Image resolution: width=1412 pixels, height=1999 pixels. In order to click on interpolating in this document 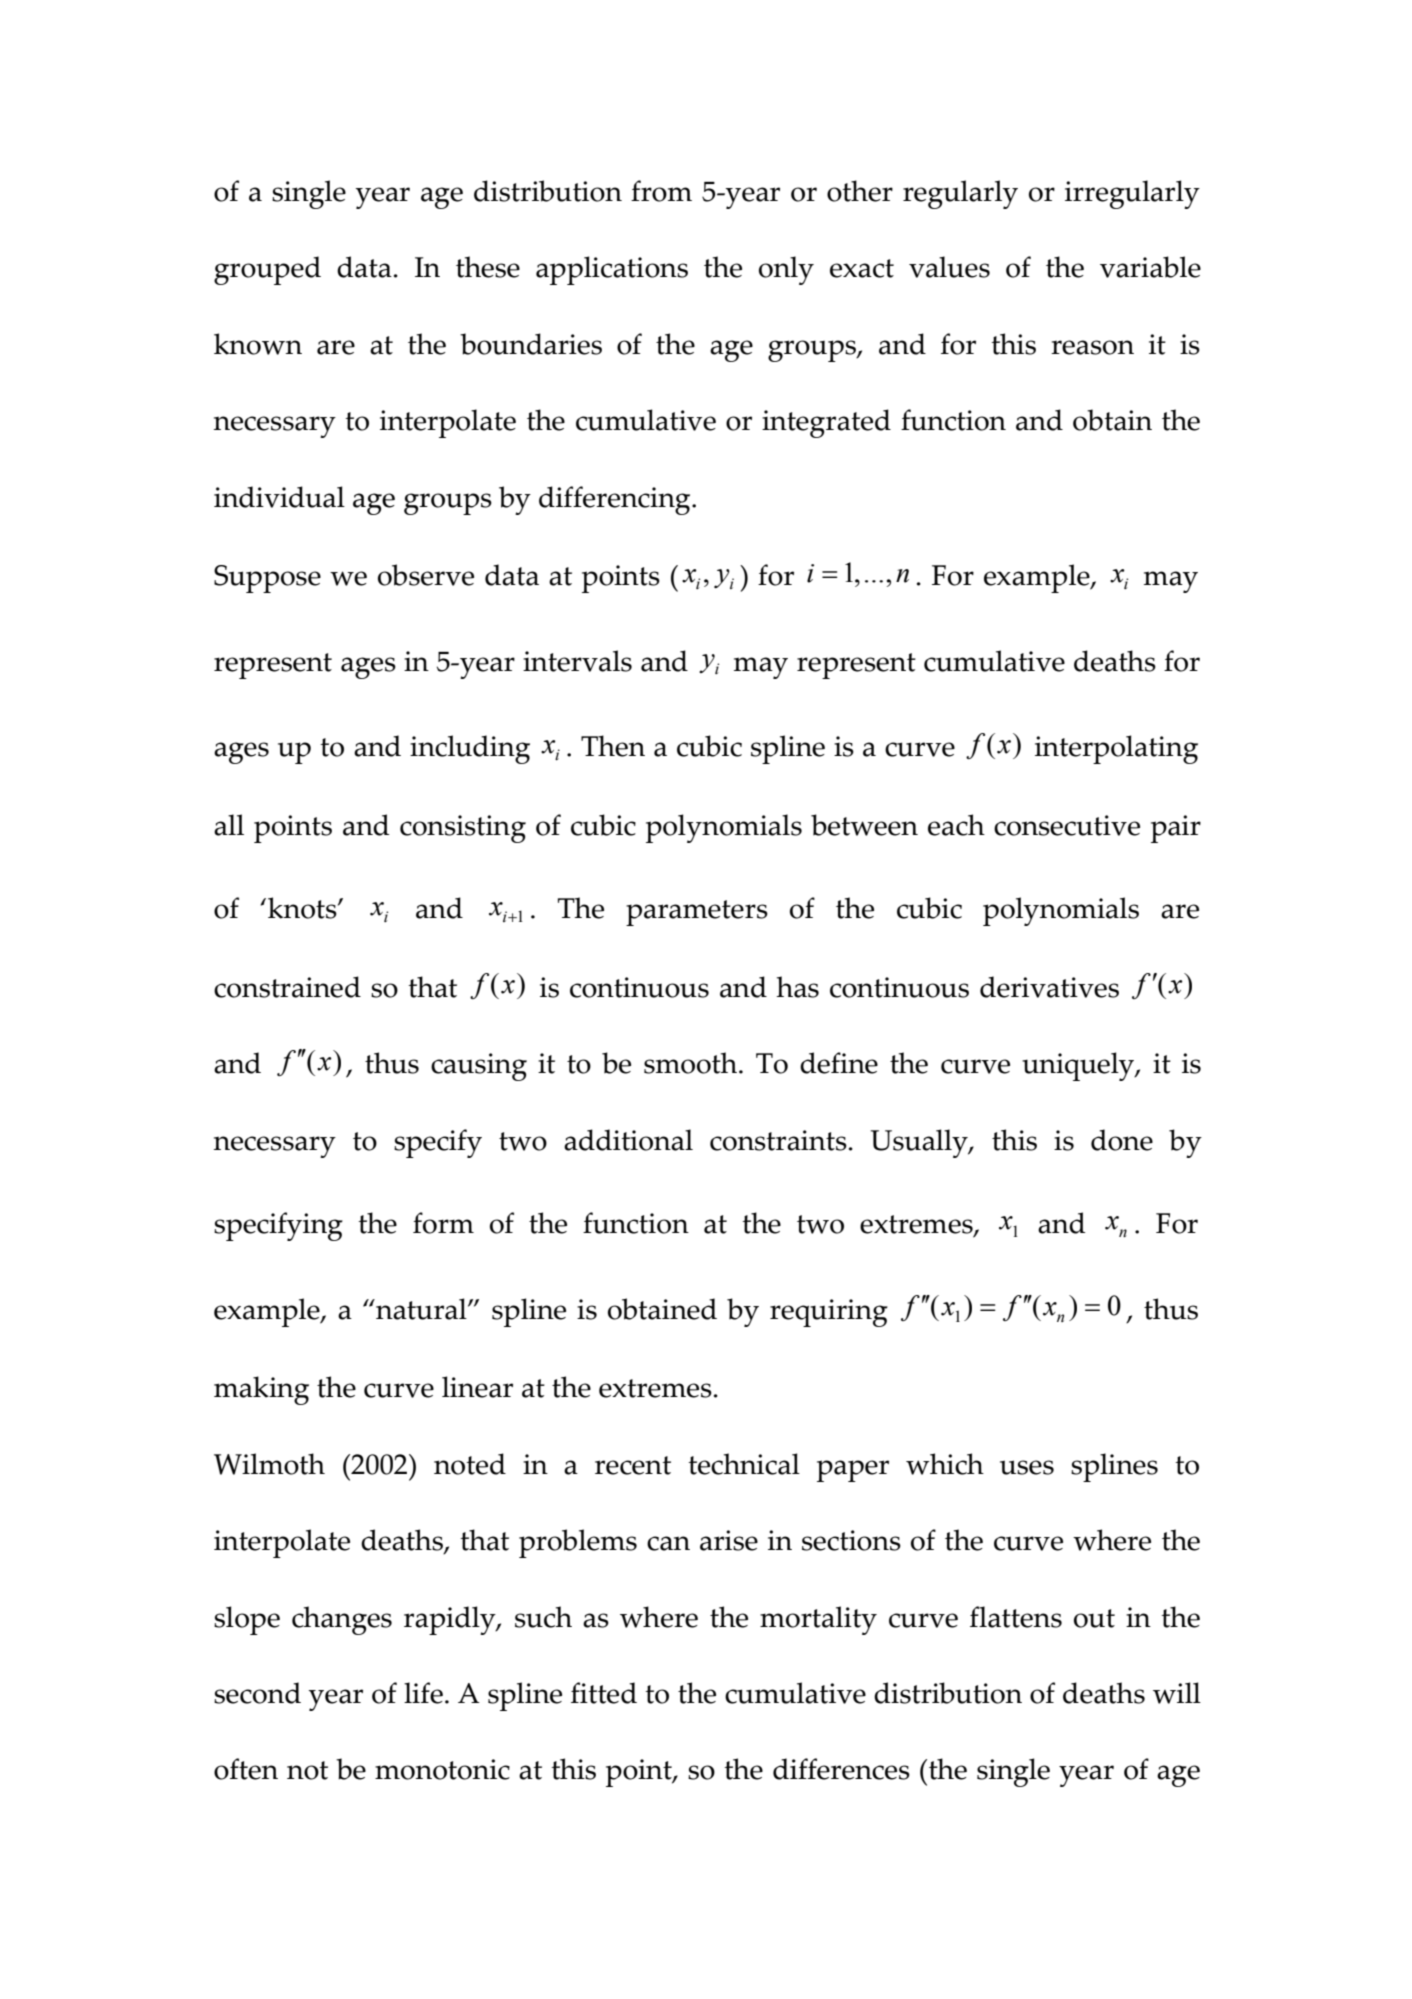, I will do `click(1116, 749)`.
